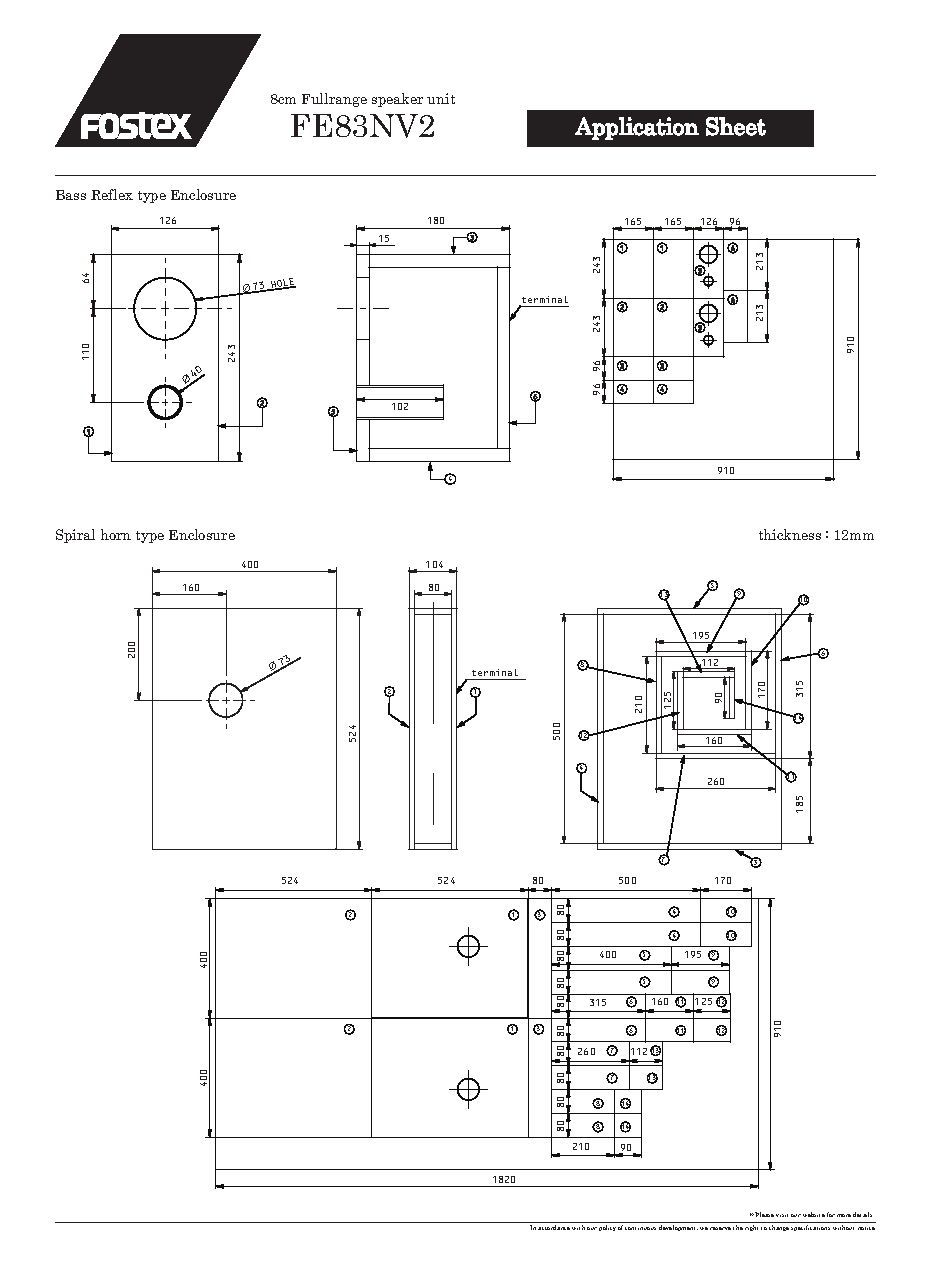 The width and height of the screenshot is (931, 1288). Describe the element at coordinates (75, 536) in the screenshot. I see `Spiral` at that location.
